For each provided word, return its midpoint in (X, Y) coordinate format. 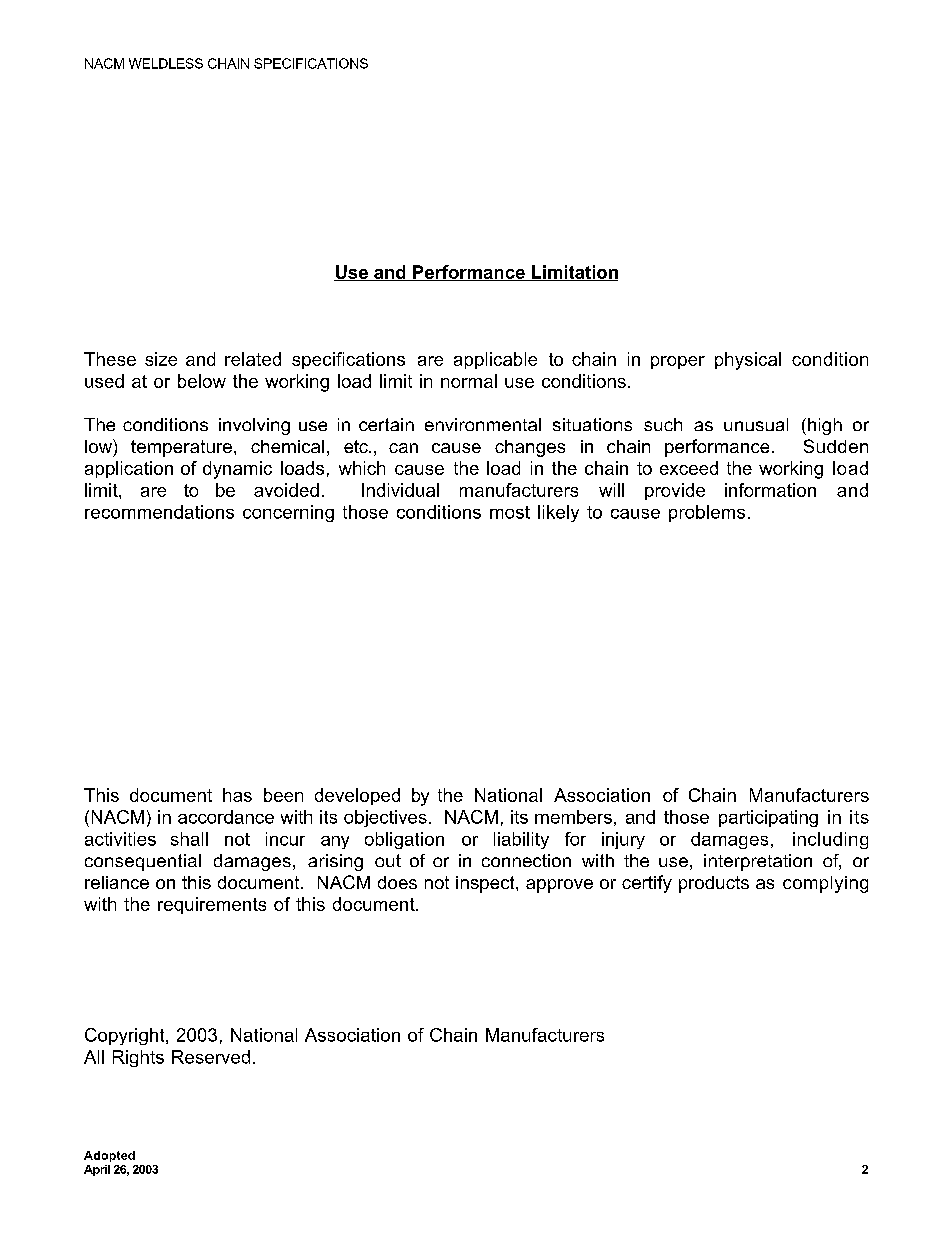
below (202, 381)
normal (469, 381)
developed (357, 796)
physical (748, 361)
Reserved (211, 1057)
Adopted (109, 1156)
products (714, 884)
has (237, 795)
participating (768, 818)
